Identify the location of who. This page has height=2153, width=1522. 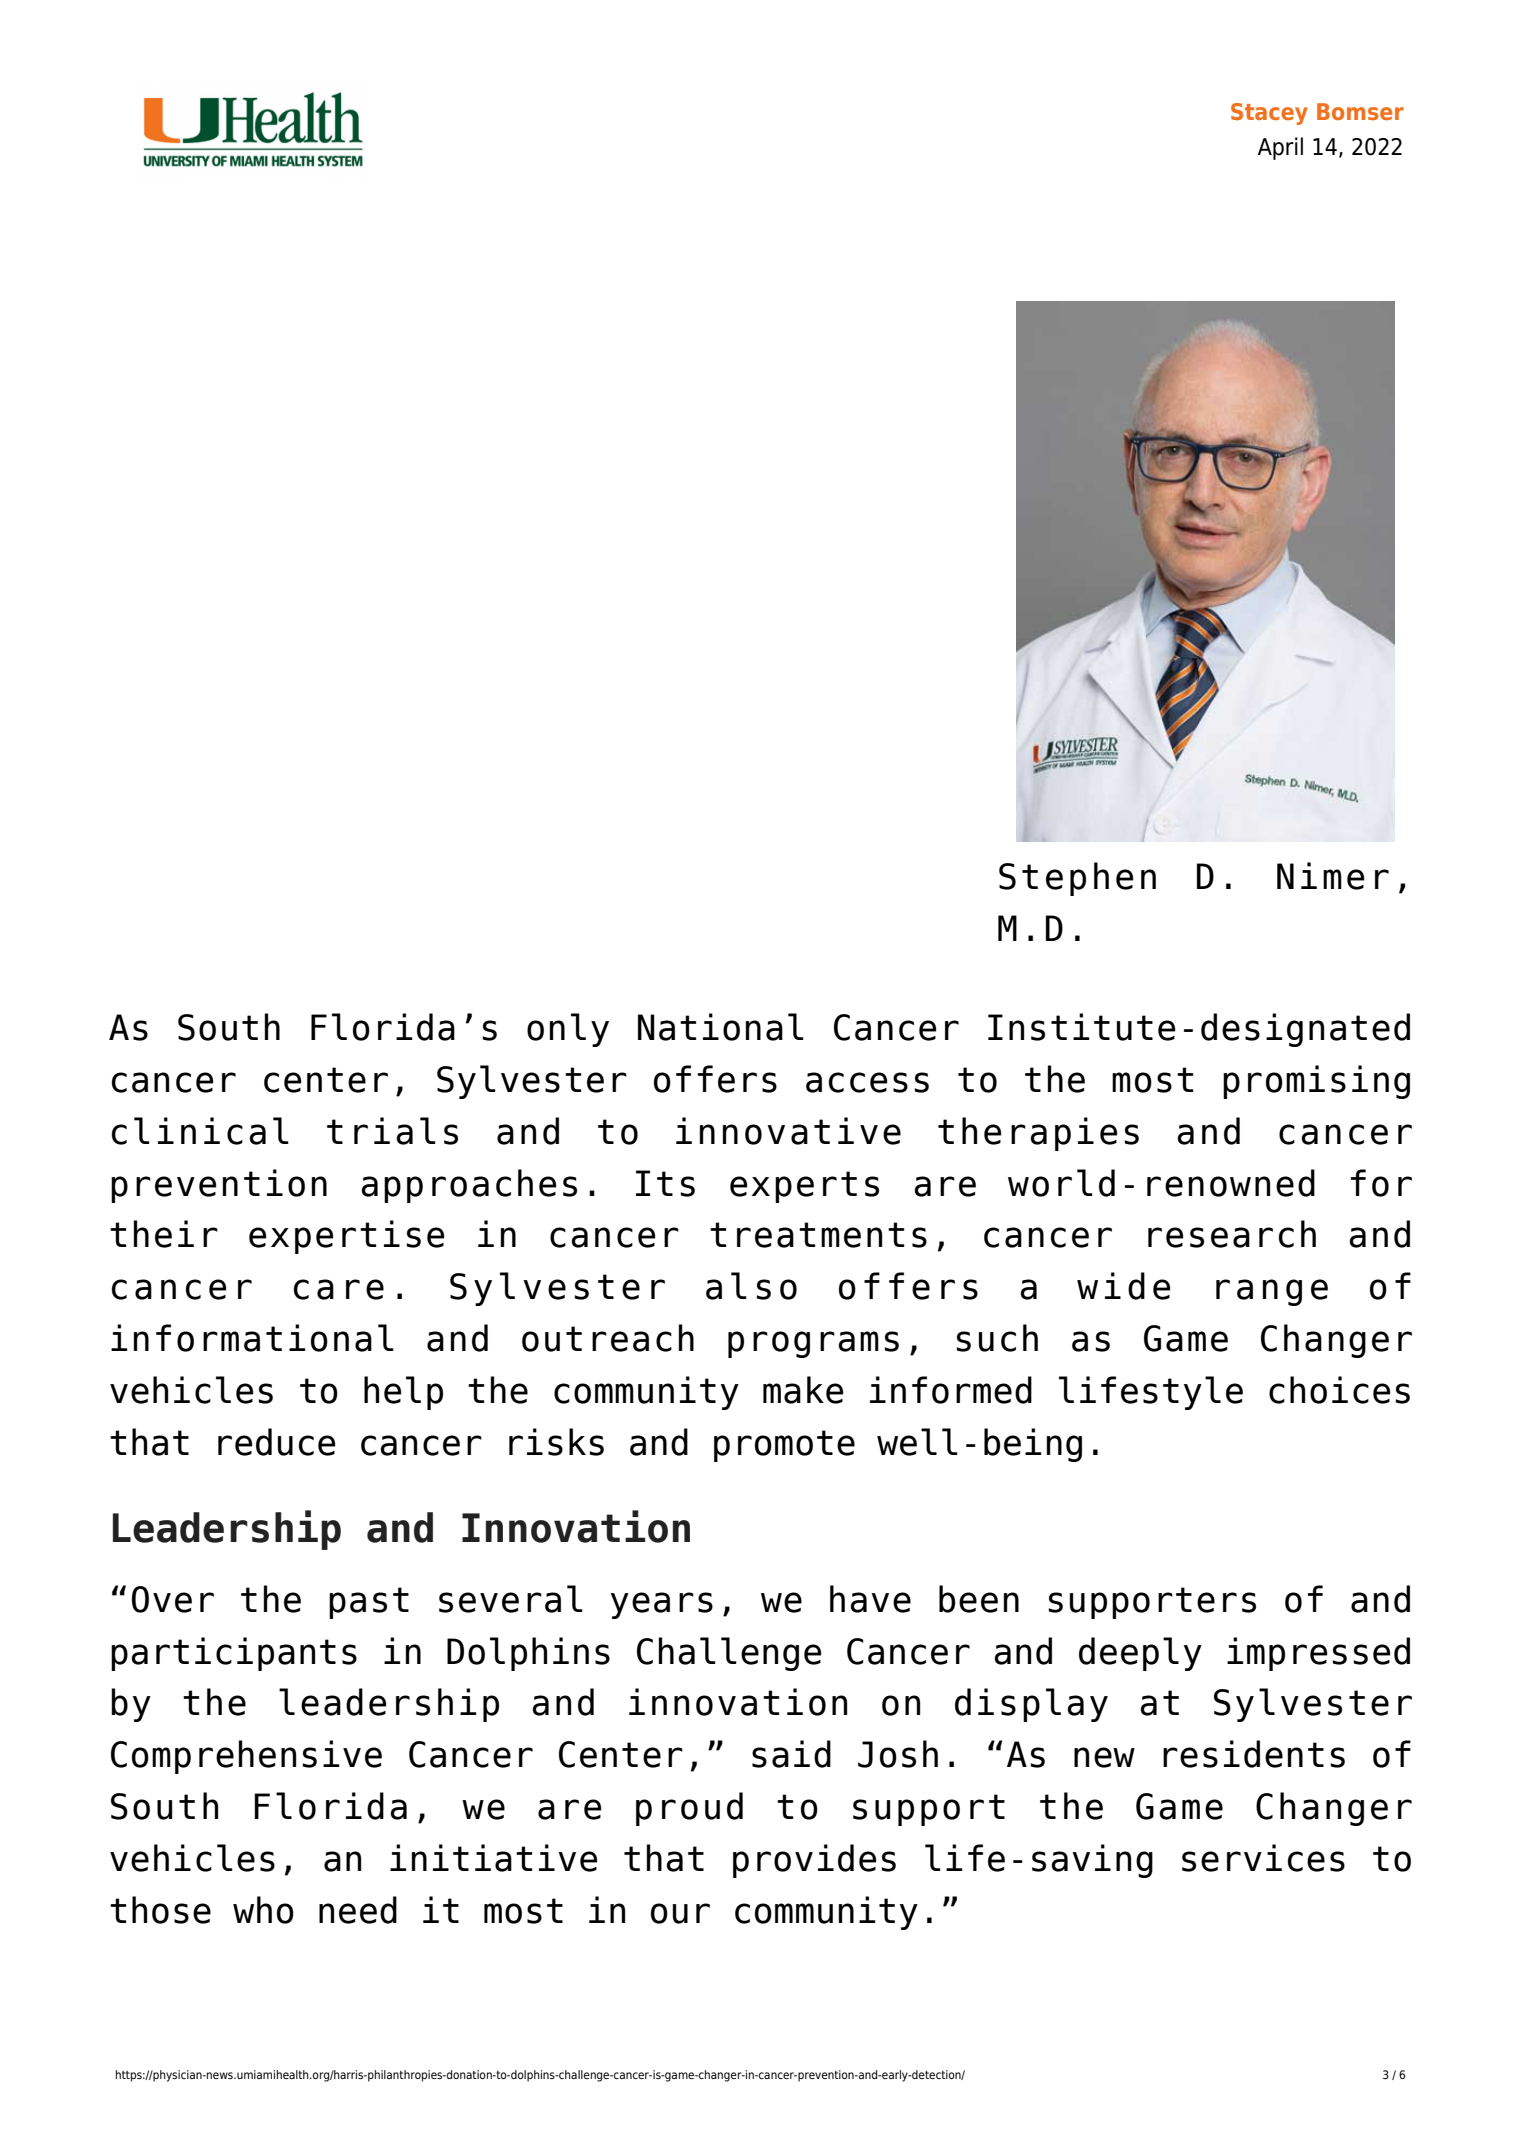
(263, 1910).
